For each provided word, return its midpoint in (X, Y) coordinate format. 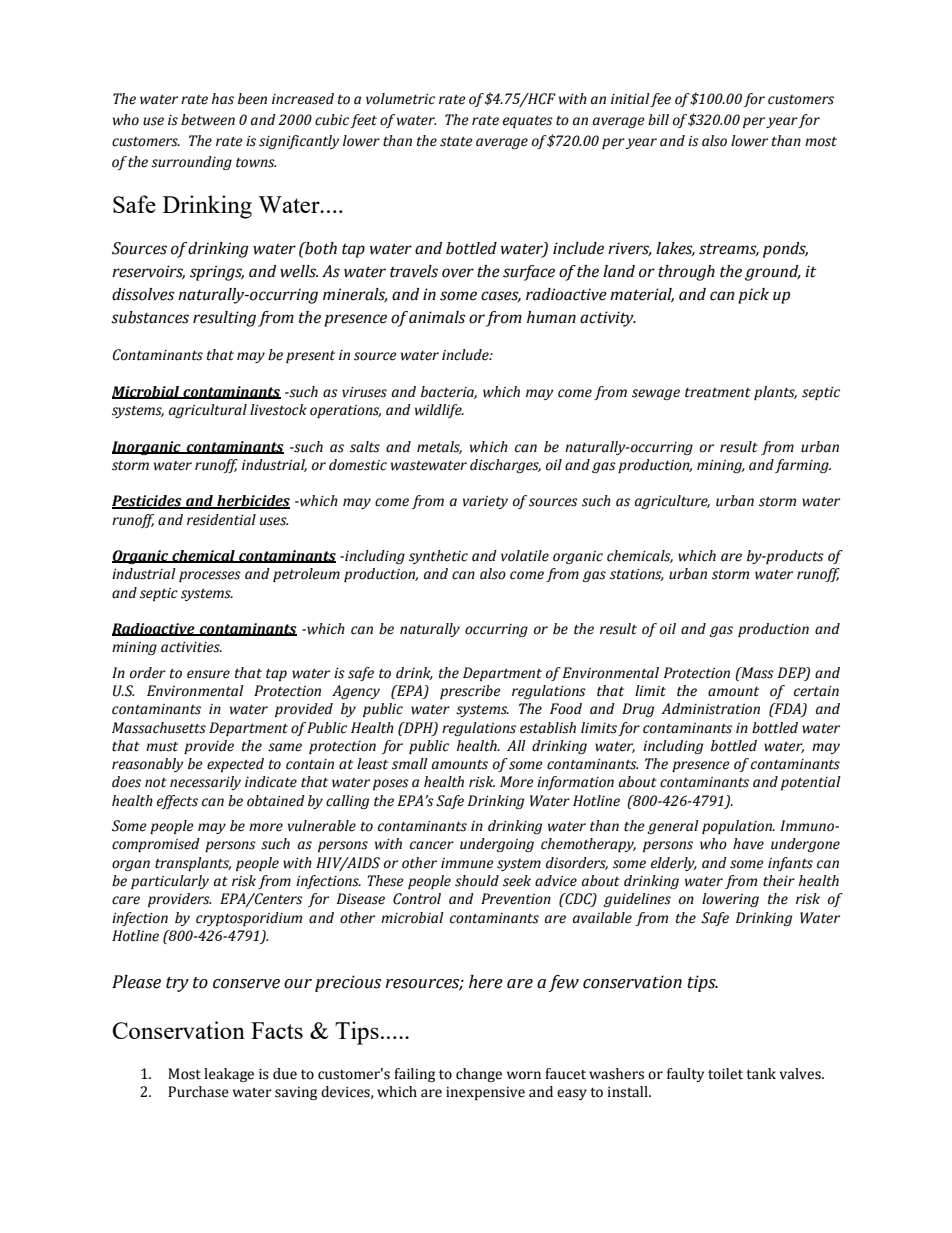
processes (210, 576)
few (563, 983)
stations (637, 575)
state (456, 142)
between (208, 120)
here (486, 982)
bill (658, 120)
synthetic (438, 557)
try (177, 984)
